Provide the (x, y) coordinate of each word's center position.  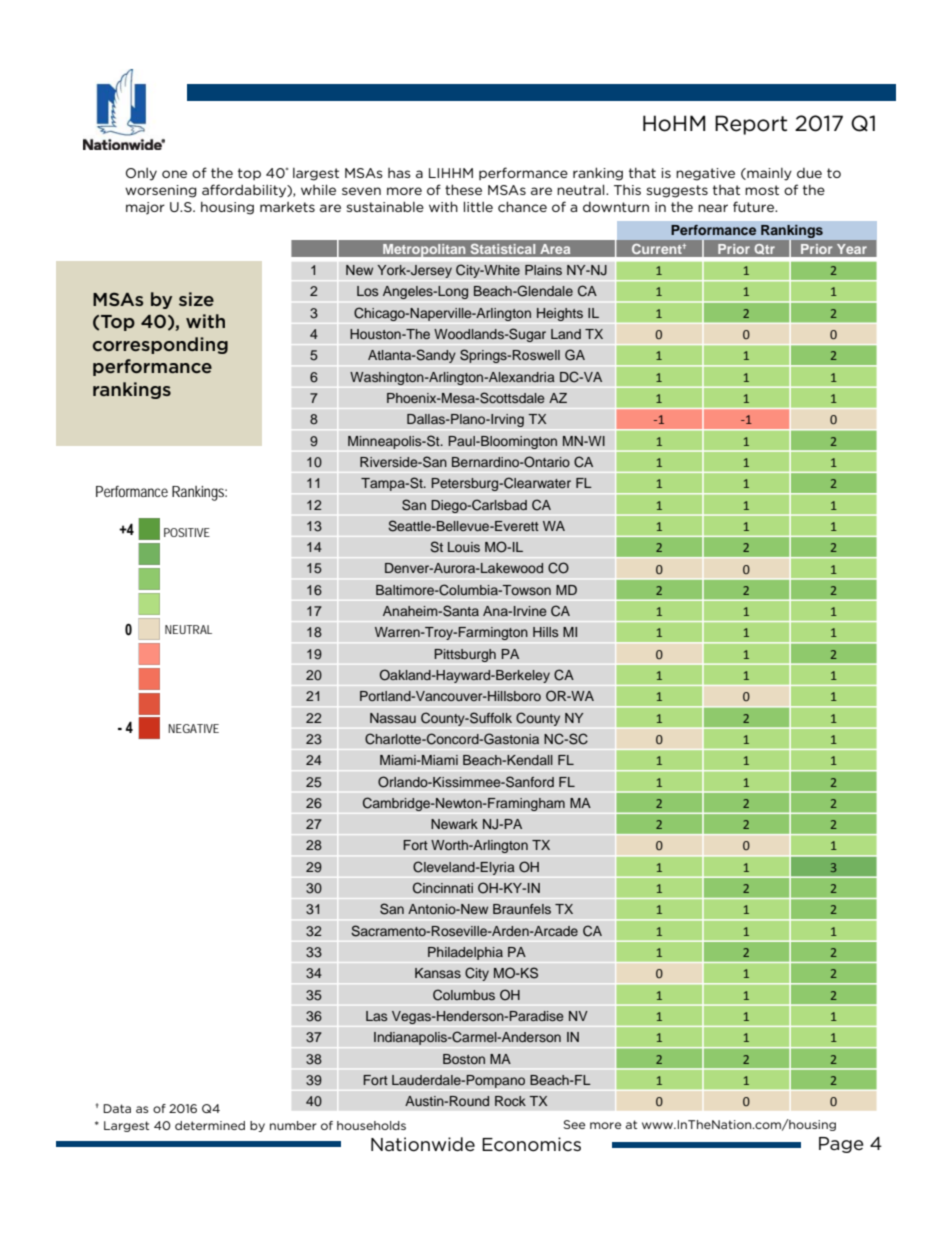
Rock (510, 1101)
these (463, 189)
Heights (560, 314)
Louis (464, 547)
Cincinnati (443, 888)
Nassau (393, 718)
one (174, 174)
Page (841, 1145)
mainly (768, 174)
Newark (454, 824)
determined (210, 1125)
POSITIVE (187, 532)
